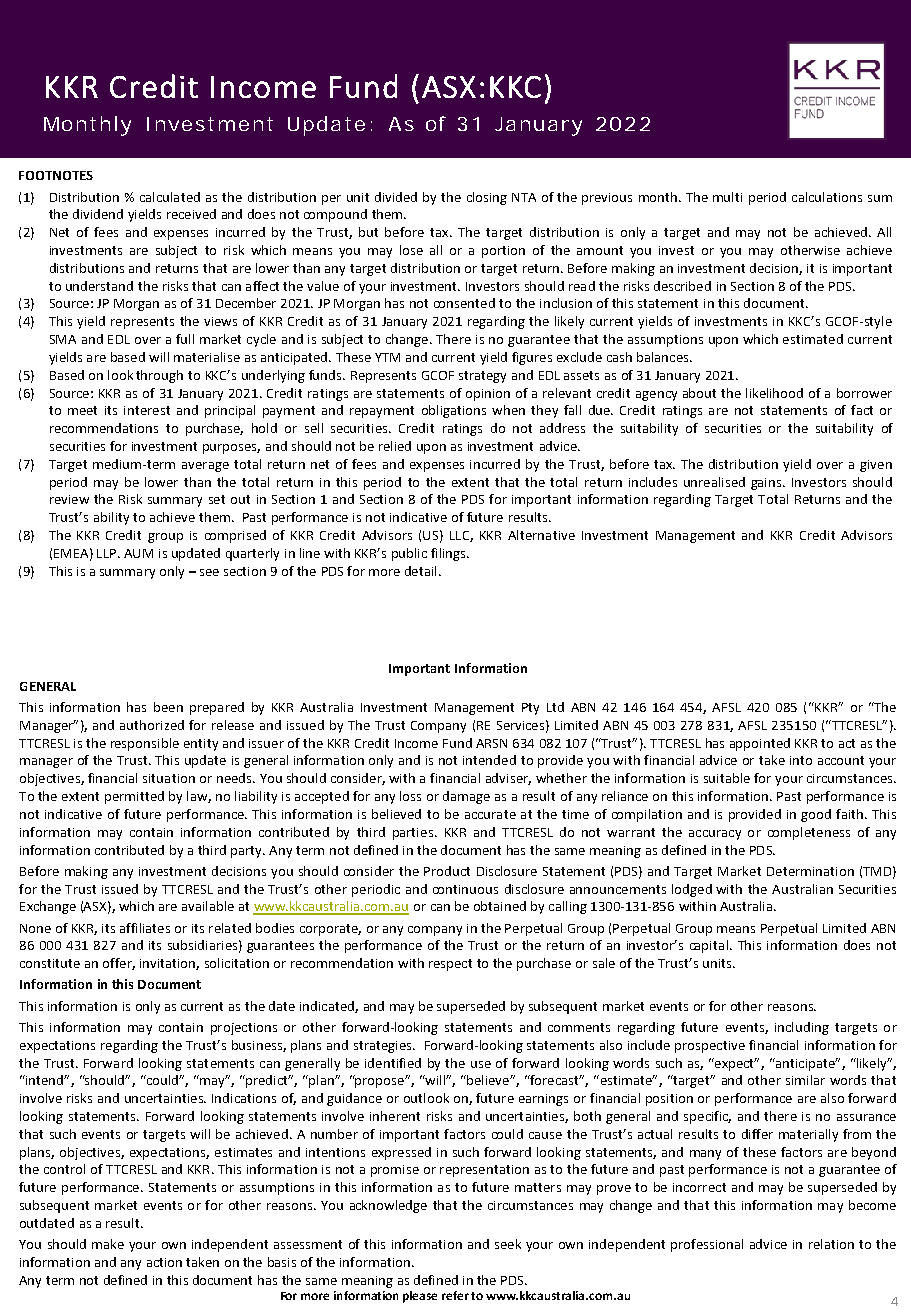 This image has width=911, height=1316. Describe the element at coordinates (487, 198) in the image. I see `closing` at that location.
